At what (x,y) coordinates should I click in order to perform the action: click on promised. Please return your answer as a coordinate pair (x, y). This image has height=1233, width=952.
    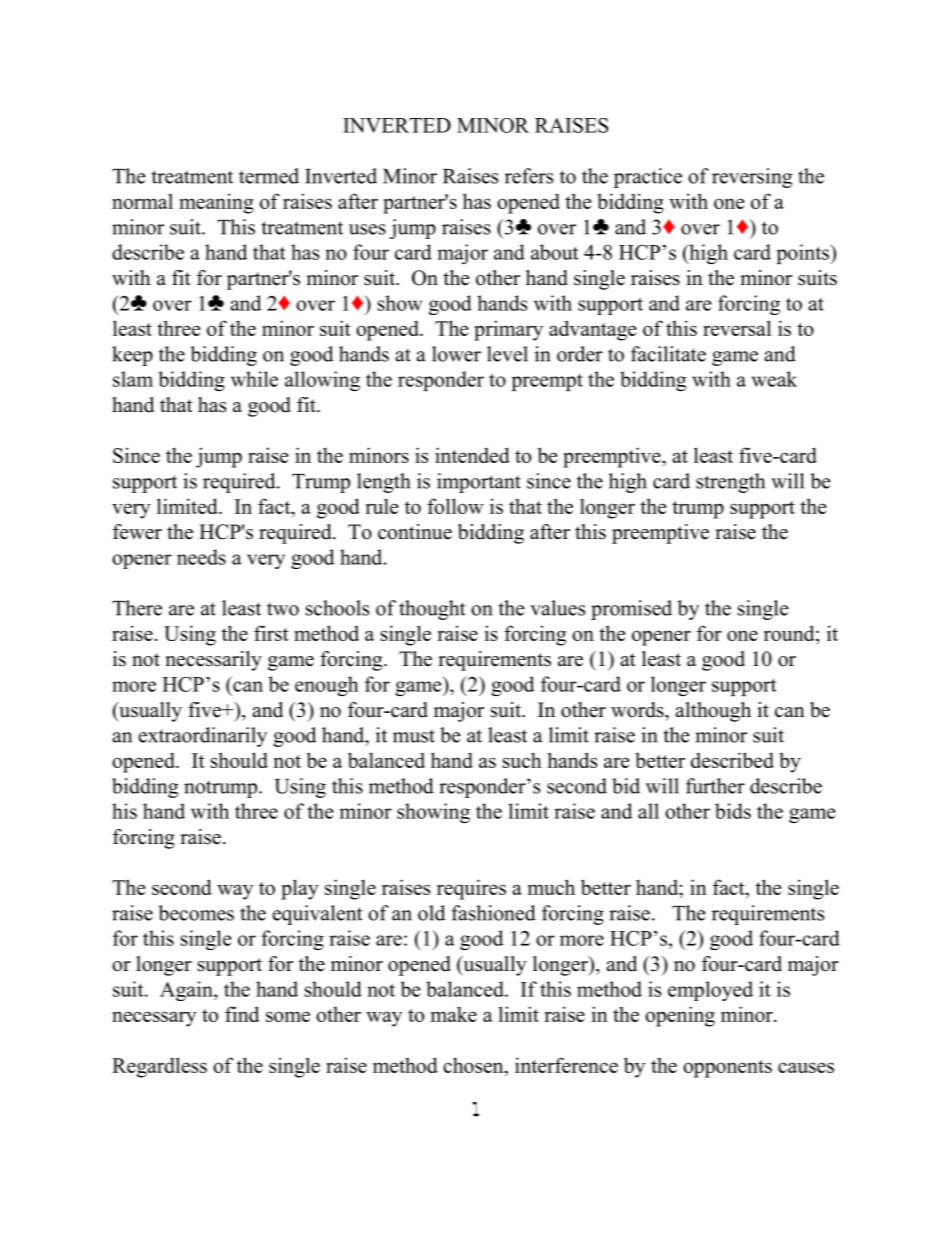
    Looking at the image, I should click on (631, 610).
